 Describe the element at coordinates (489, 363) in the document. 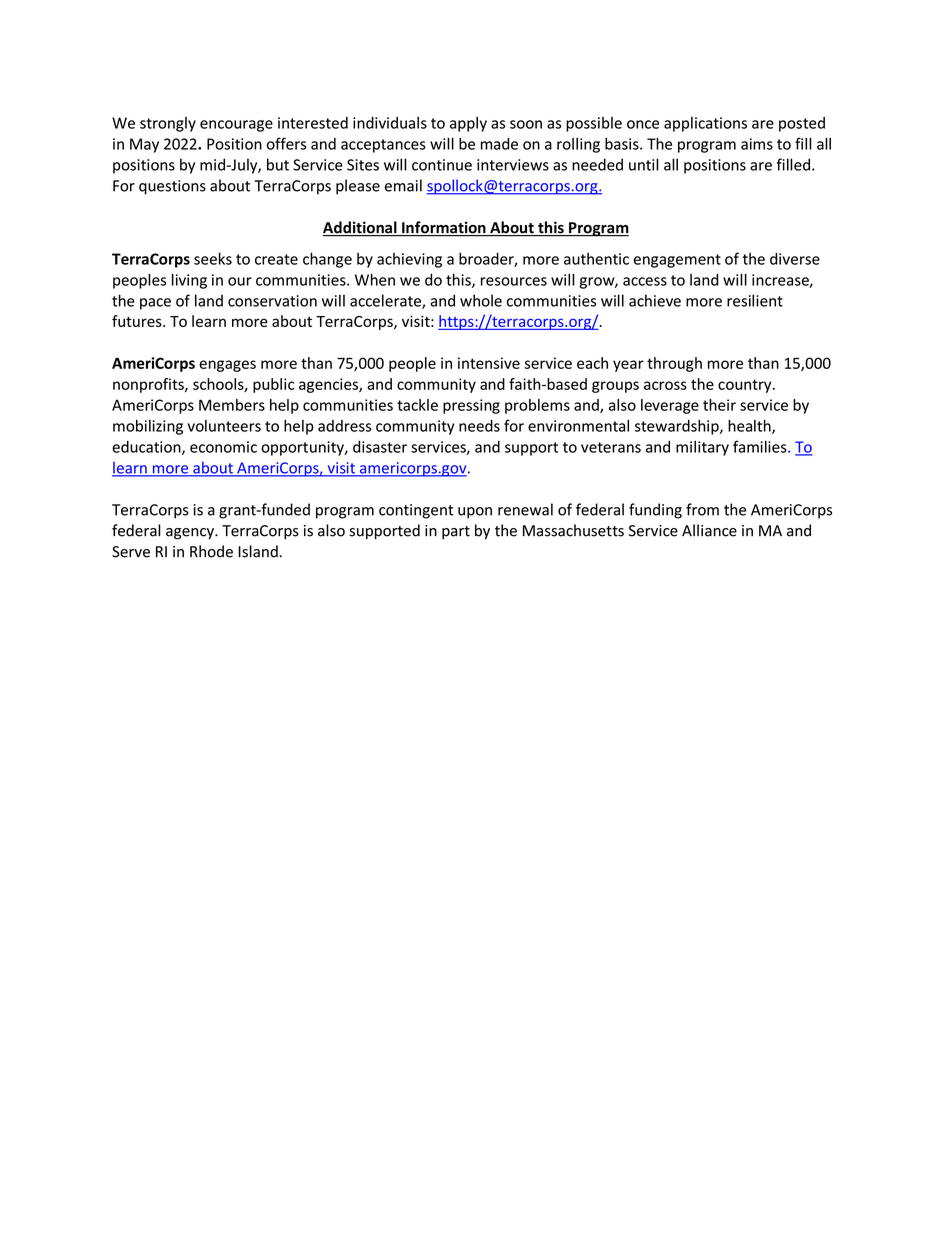

I see `intensive` at that location.
